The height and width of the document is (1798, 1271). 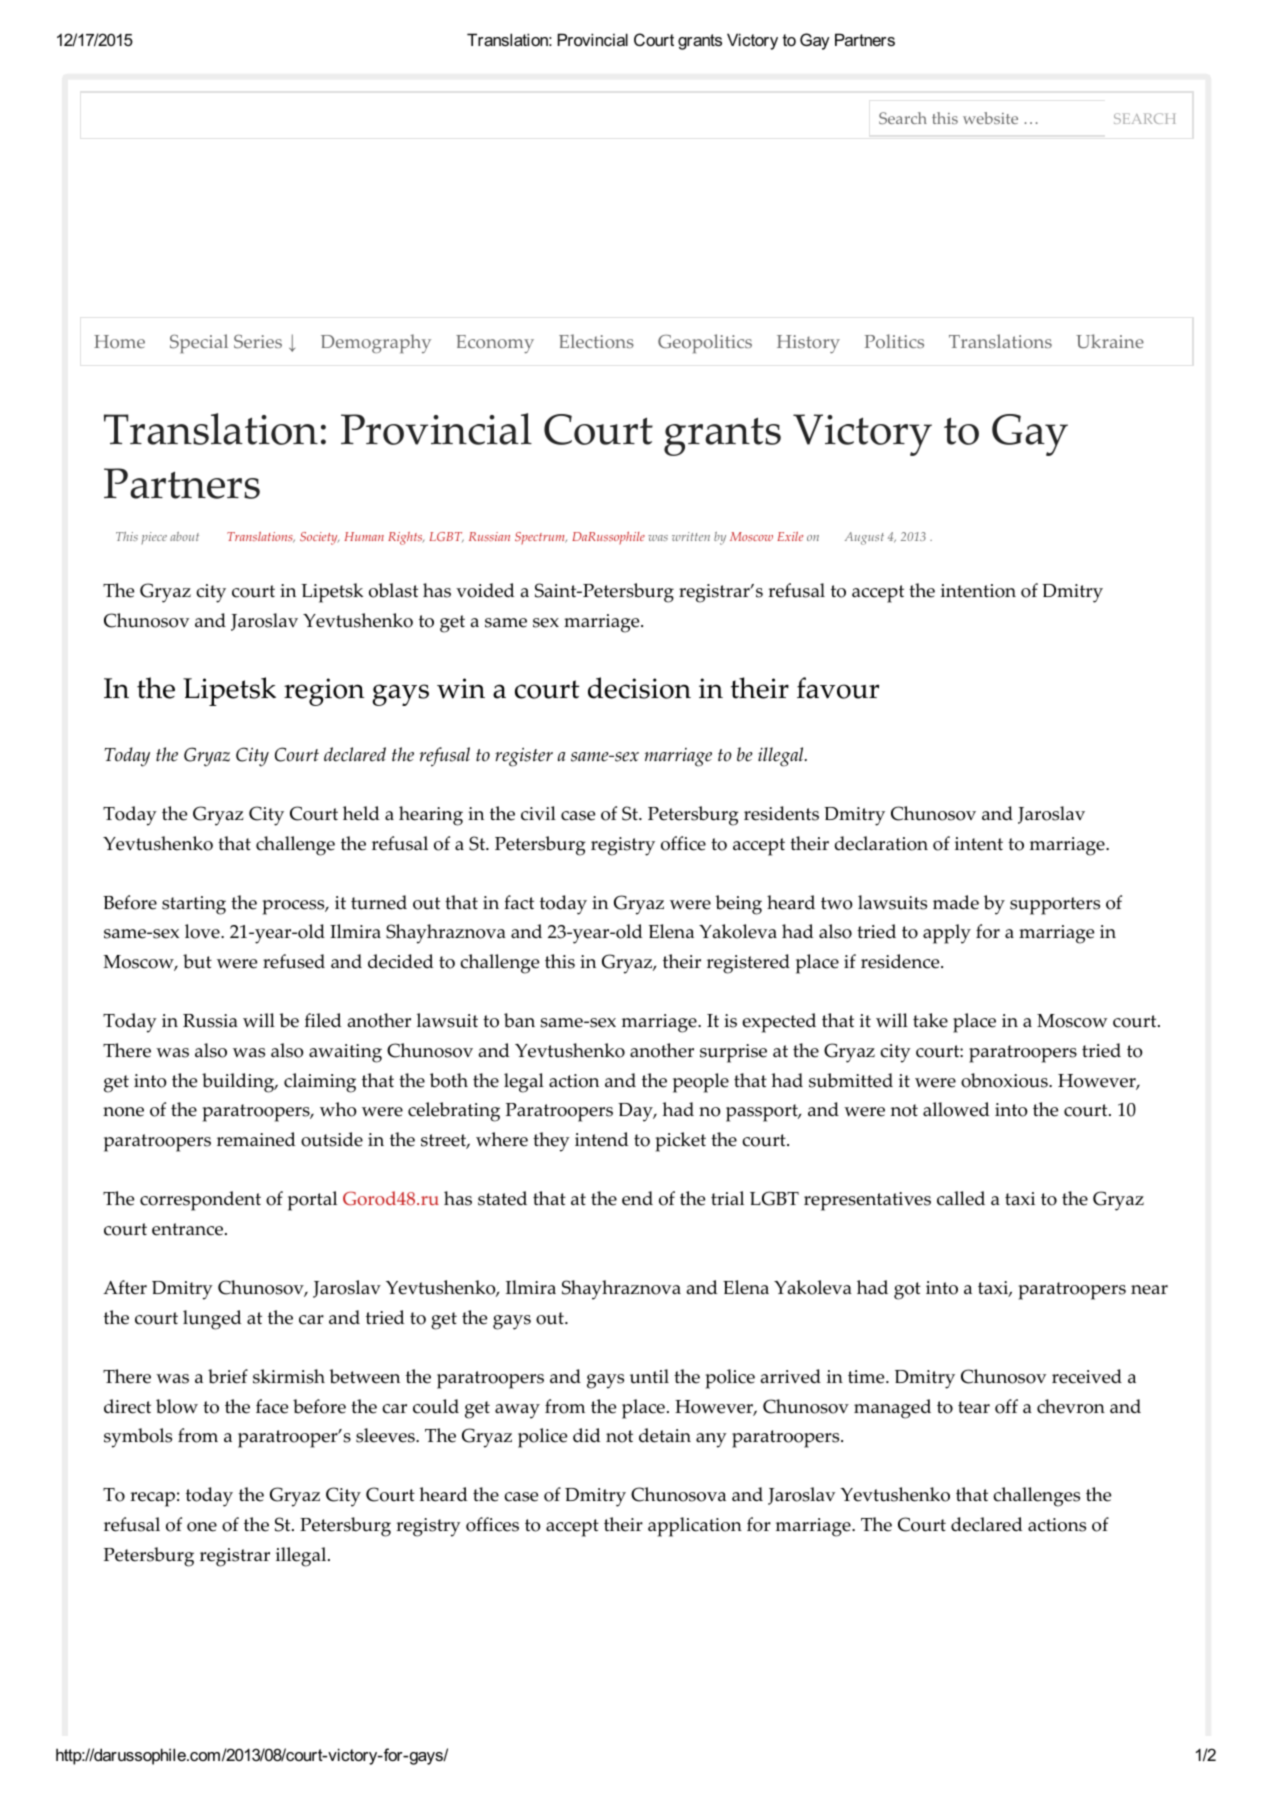 What do you see at coordinates (184, 536) in the document?
I see `about` at bounding box center [184, 536].
